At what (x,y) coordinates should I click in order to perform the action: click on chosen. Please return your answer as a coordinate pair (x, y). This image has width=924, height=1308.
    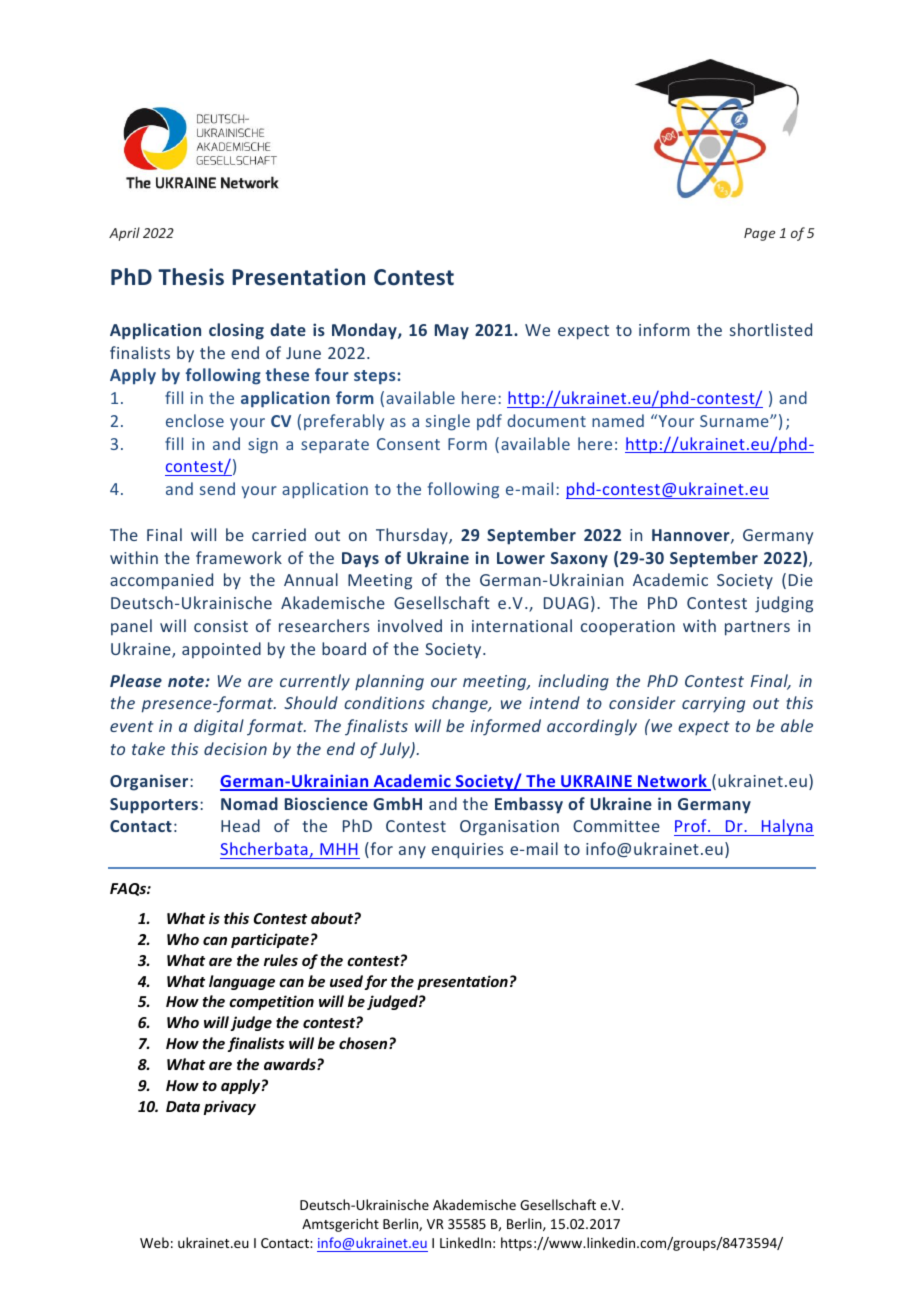
    Looking at the image, I should click on (364, 1043).
